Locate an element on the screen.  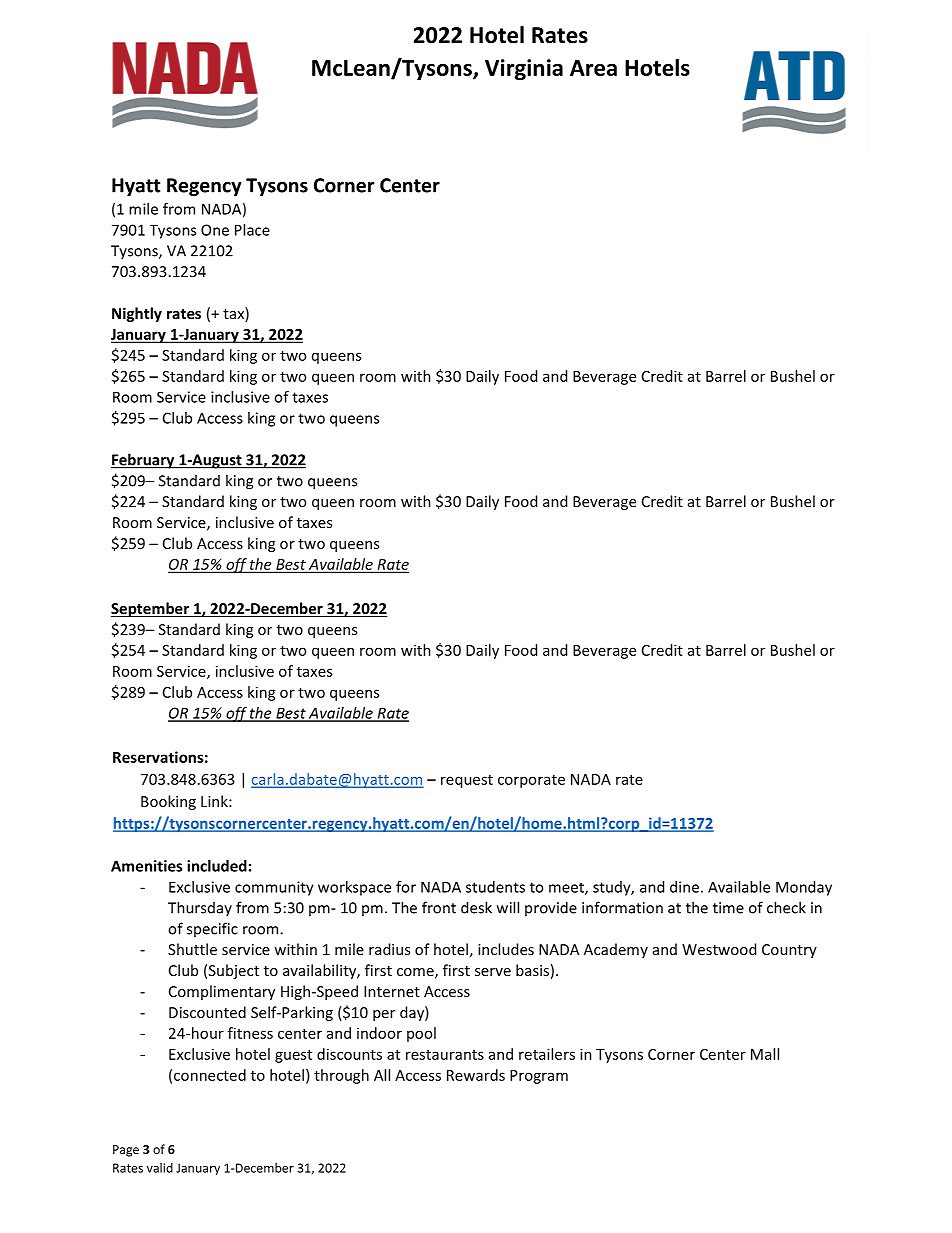
valid is located at coordinates (160, 1168).
